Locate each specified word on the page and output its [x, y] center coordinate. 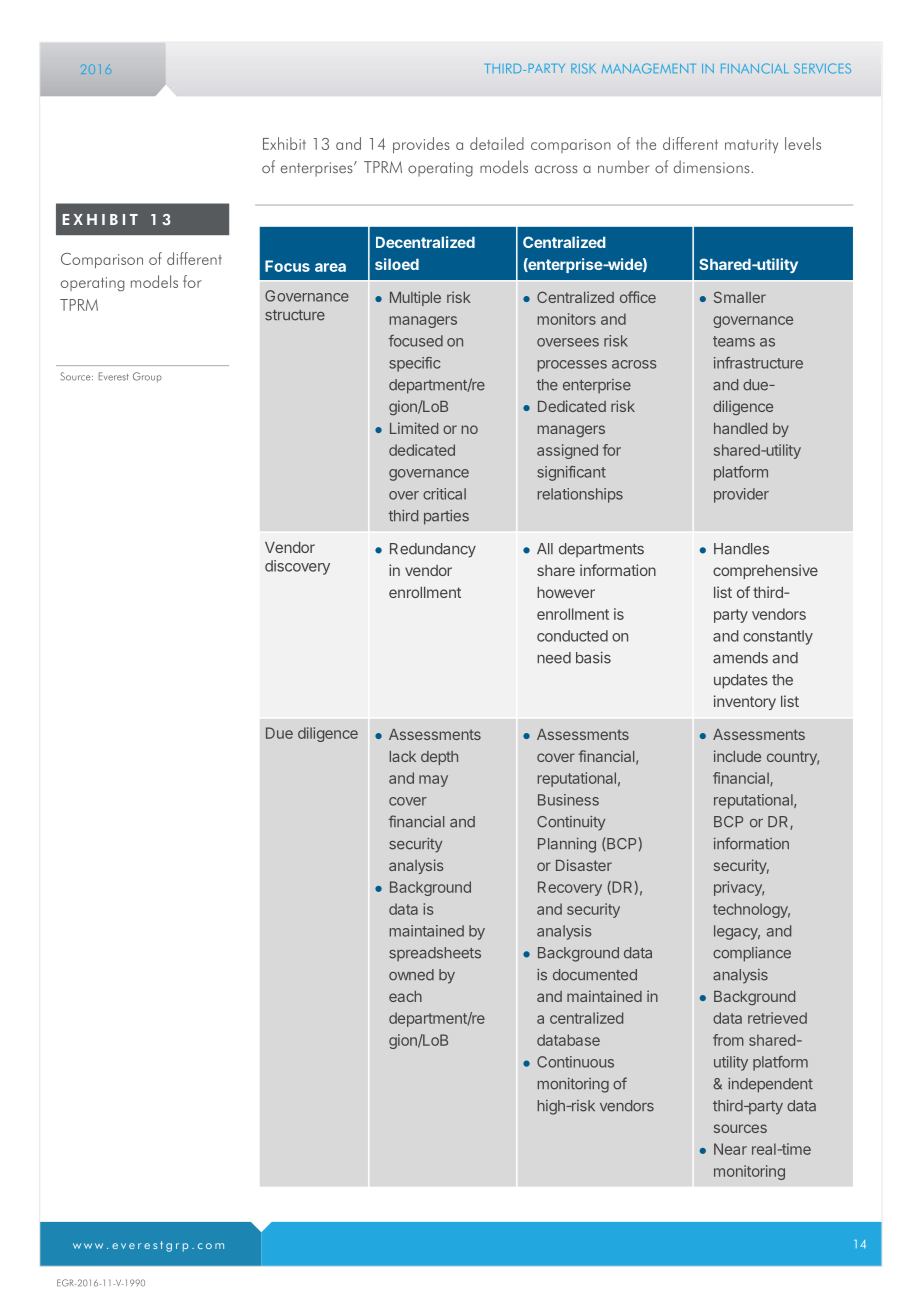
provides [421, 145]
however [566, 592]
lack [403, 756]
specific [415, 364]
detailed [497, 143]
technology [751, 910]
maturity [751, 146]
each [405, 996]
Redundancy [433, 550]
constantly [778, 637]
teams [734, 341]
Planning [567, 845]
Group [147, 377]
